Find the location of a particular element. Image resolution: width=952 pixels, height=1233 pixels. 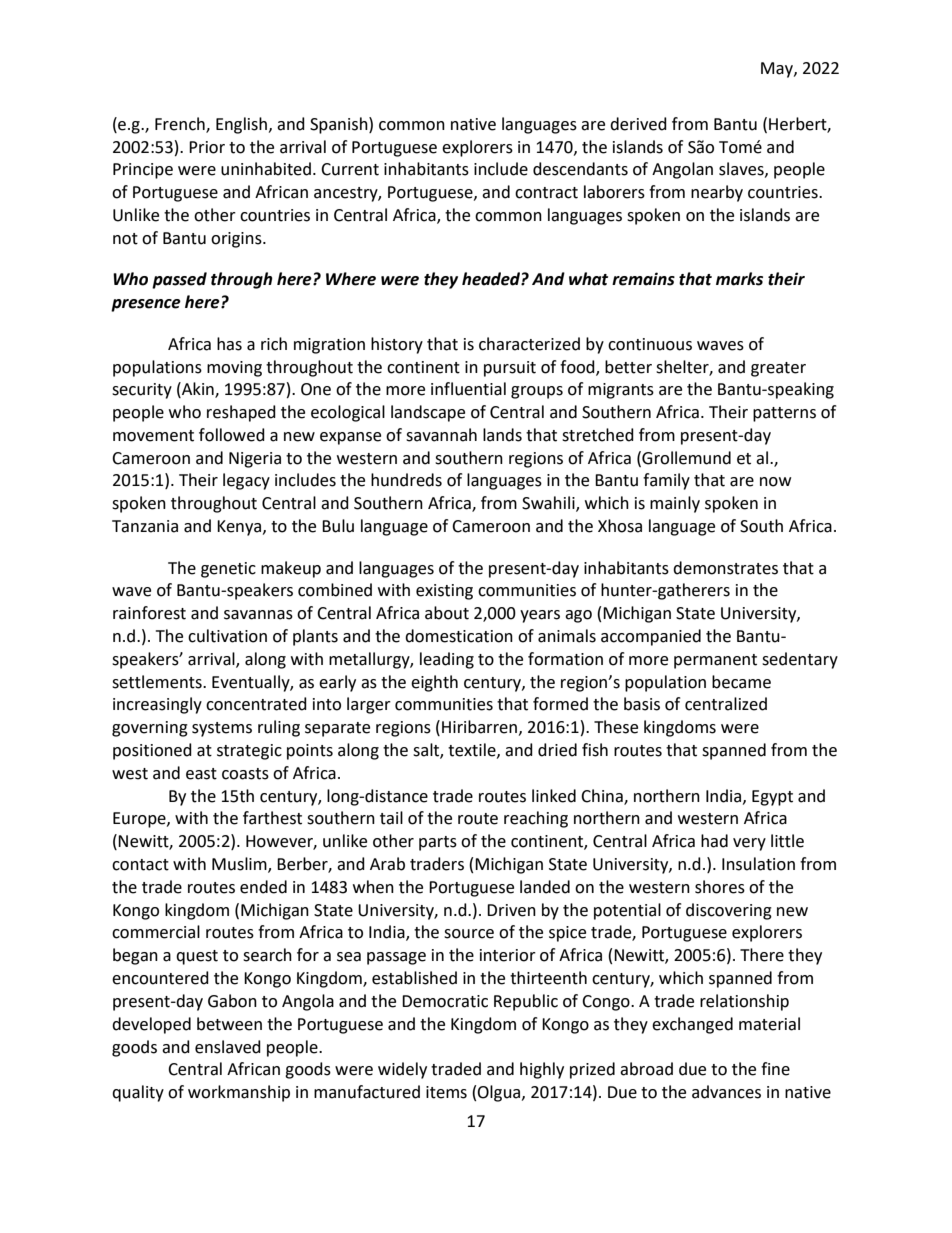

savannah is located at coordinates (441, 435).
